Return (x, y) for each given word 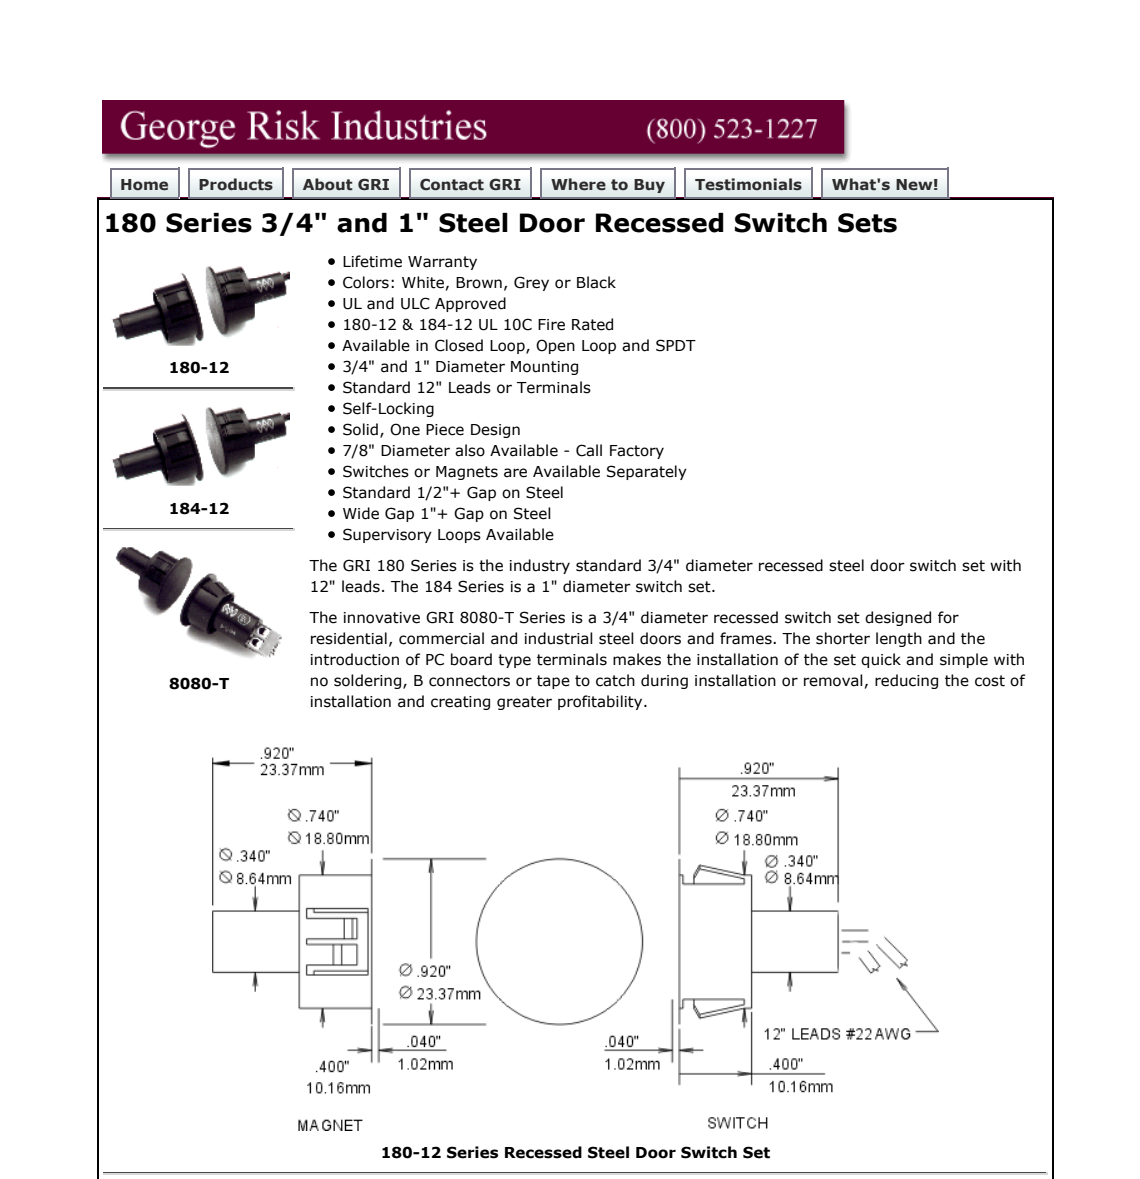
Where (578, 184)
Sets (867, 223)
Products (236, 184)
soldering (369, 681)
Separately (647, 472)
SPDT (676, 345)
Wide (361, 513)
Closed (459, 345)
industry (540, 566)
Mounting (544, 368)
